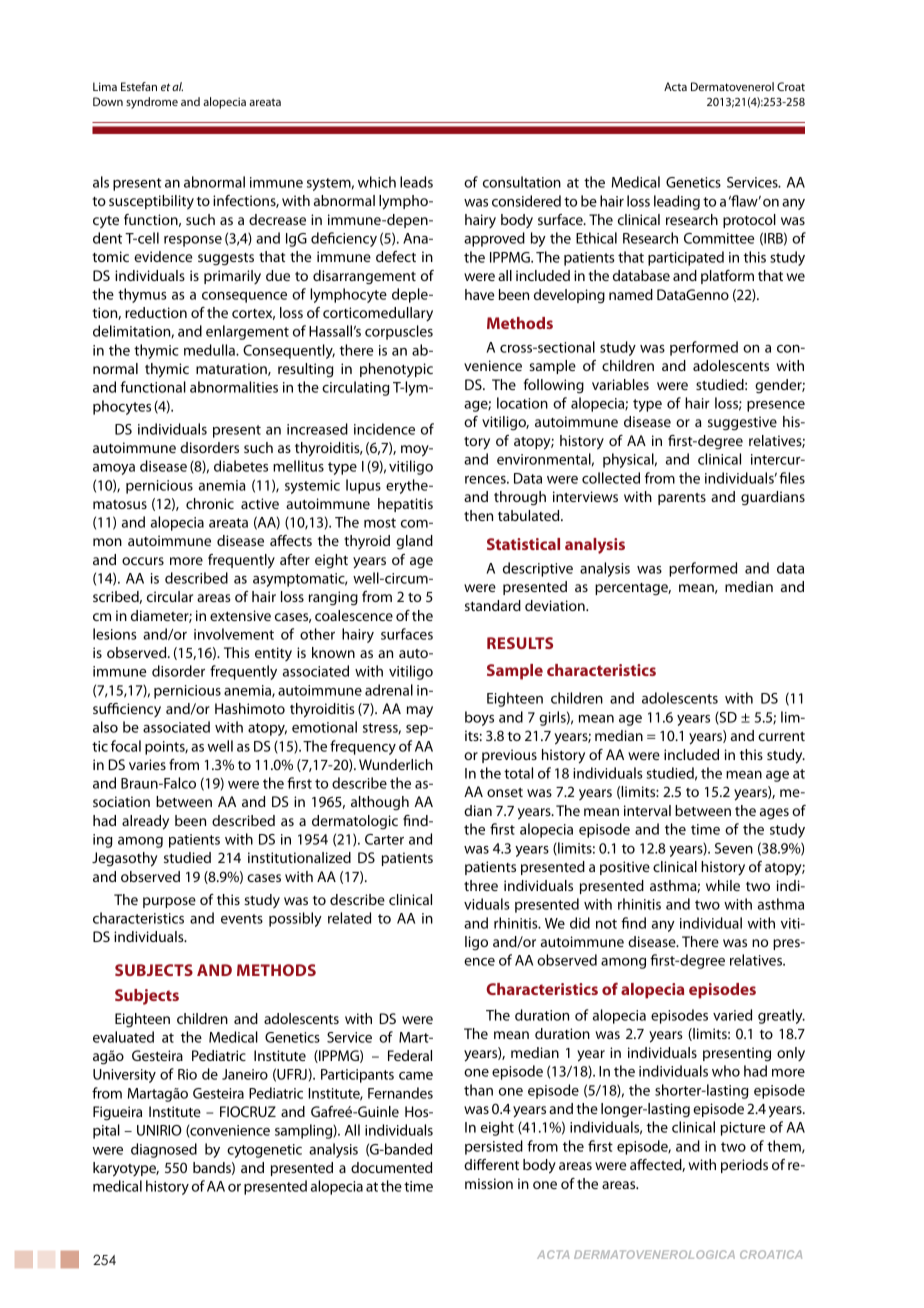 The height and width of the document is (1308, 924). Describe the element at coordinates (493, 605) in the document. I see `standard` at that location.
